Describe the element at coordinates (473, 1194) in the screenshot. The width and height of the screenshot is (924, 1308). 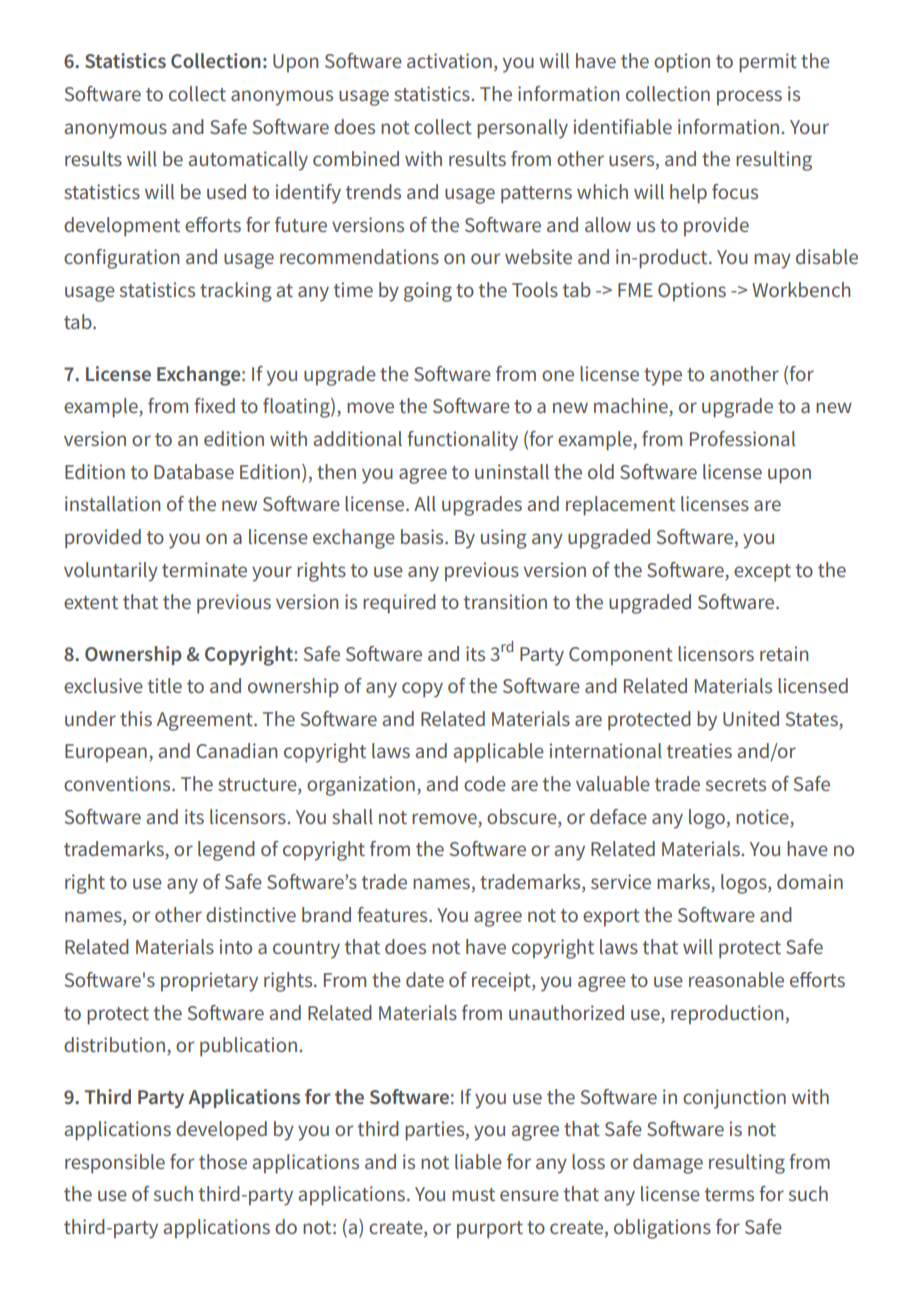
I see `must` at that location.
